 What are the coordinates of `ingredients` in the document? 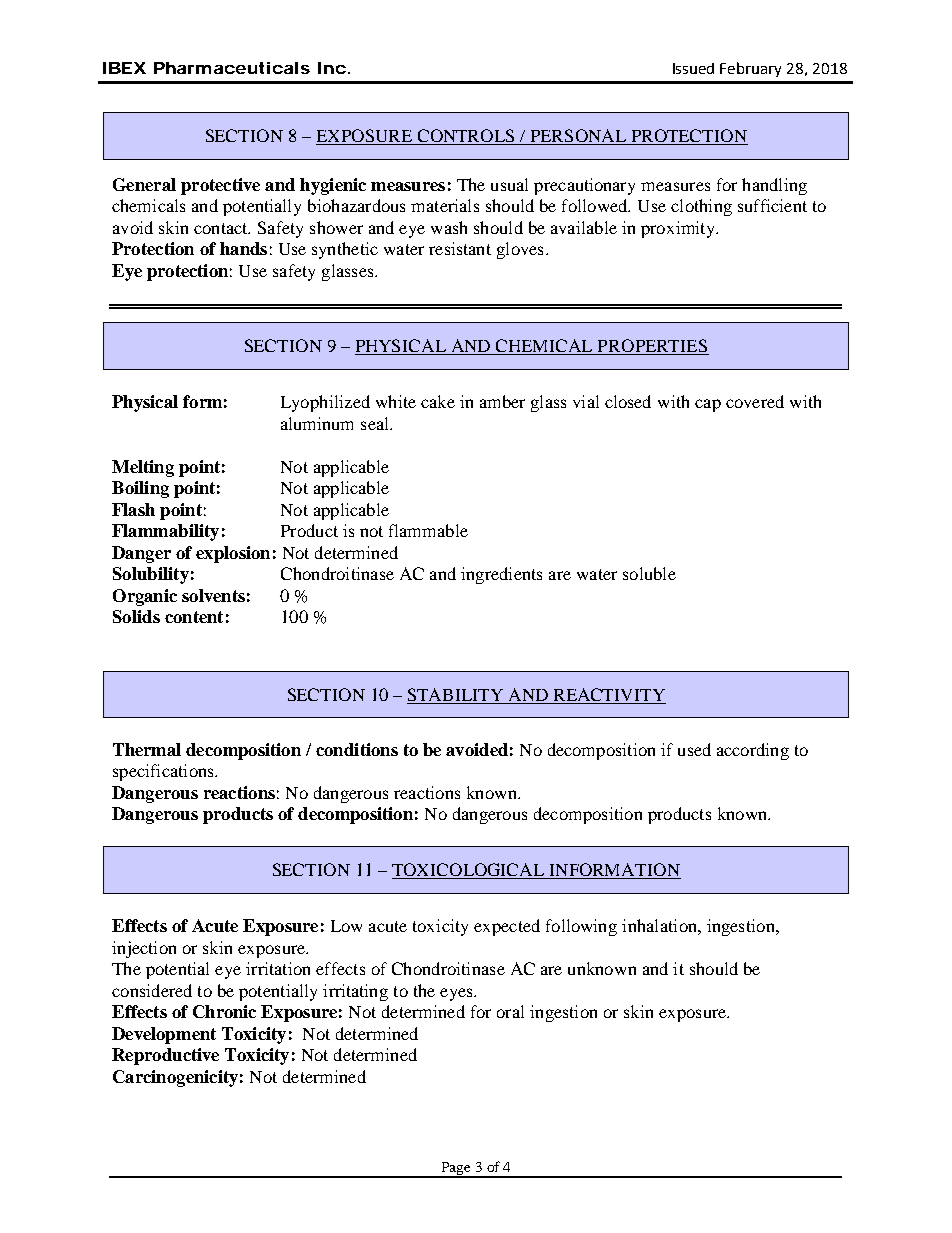 It's located at (501, 575).
